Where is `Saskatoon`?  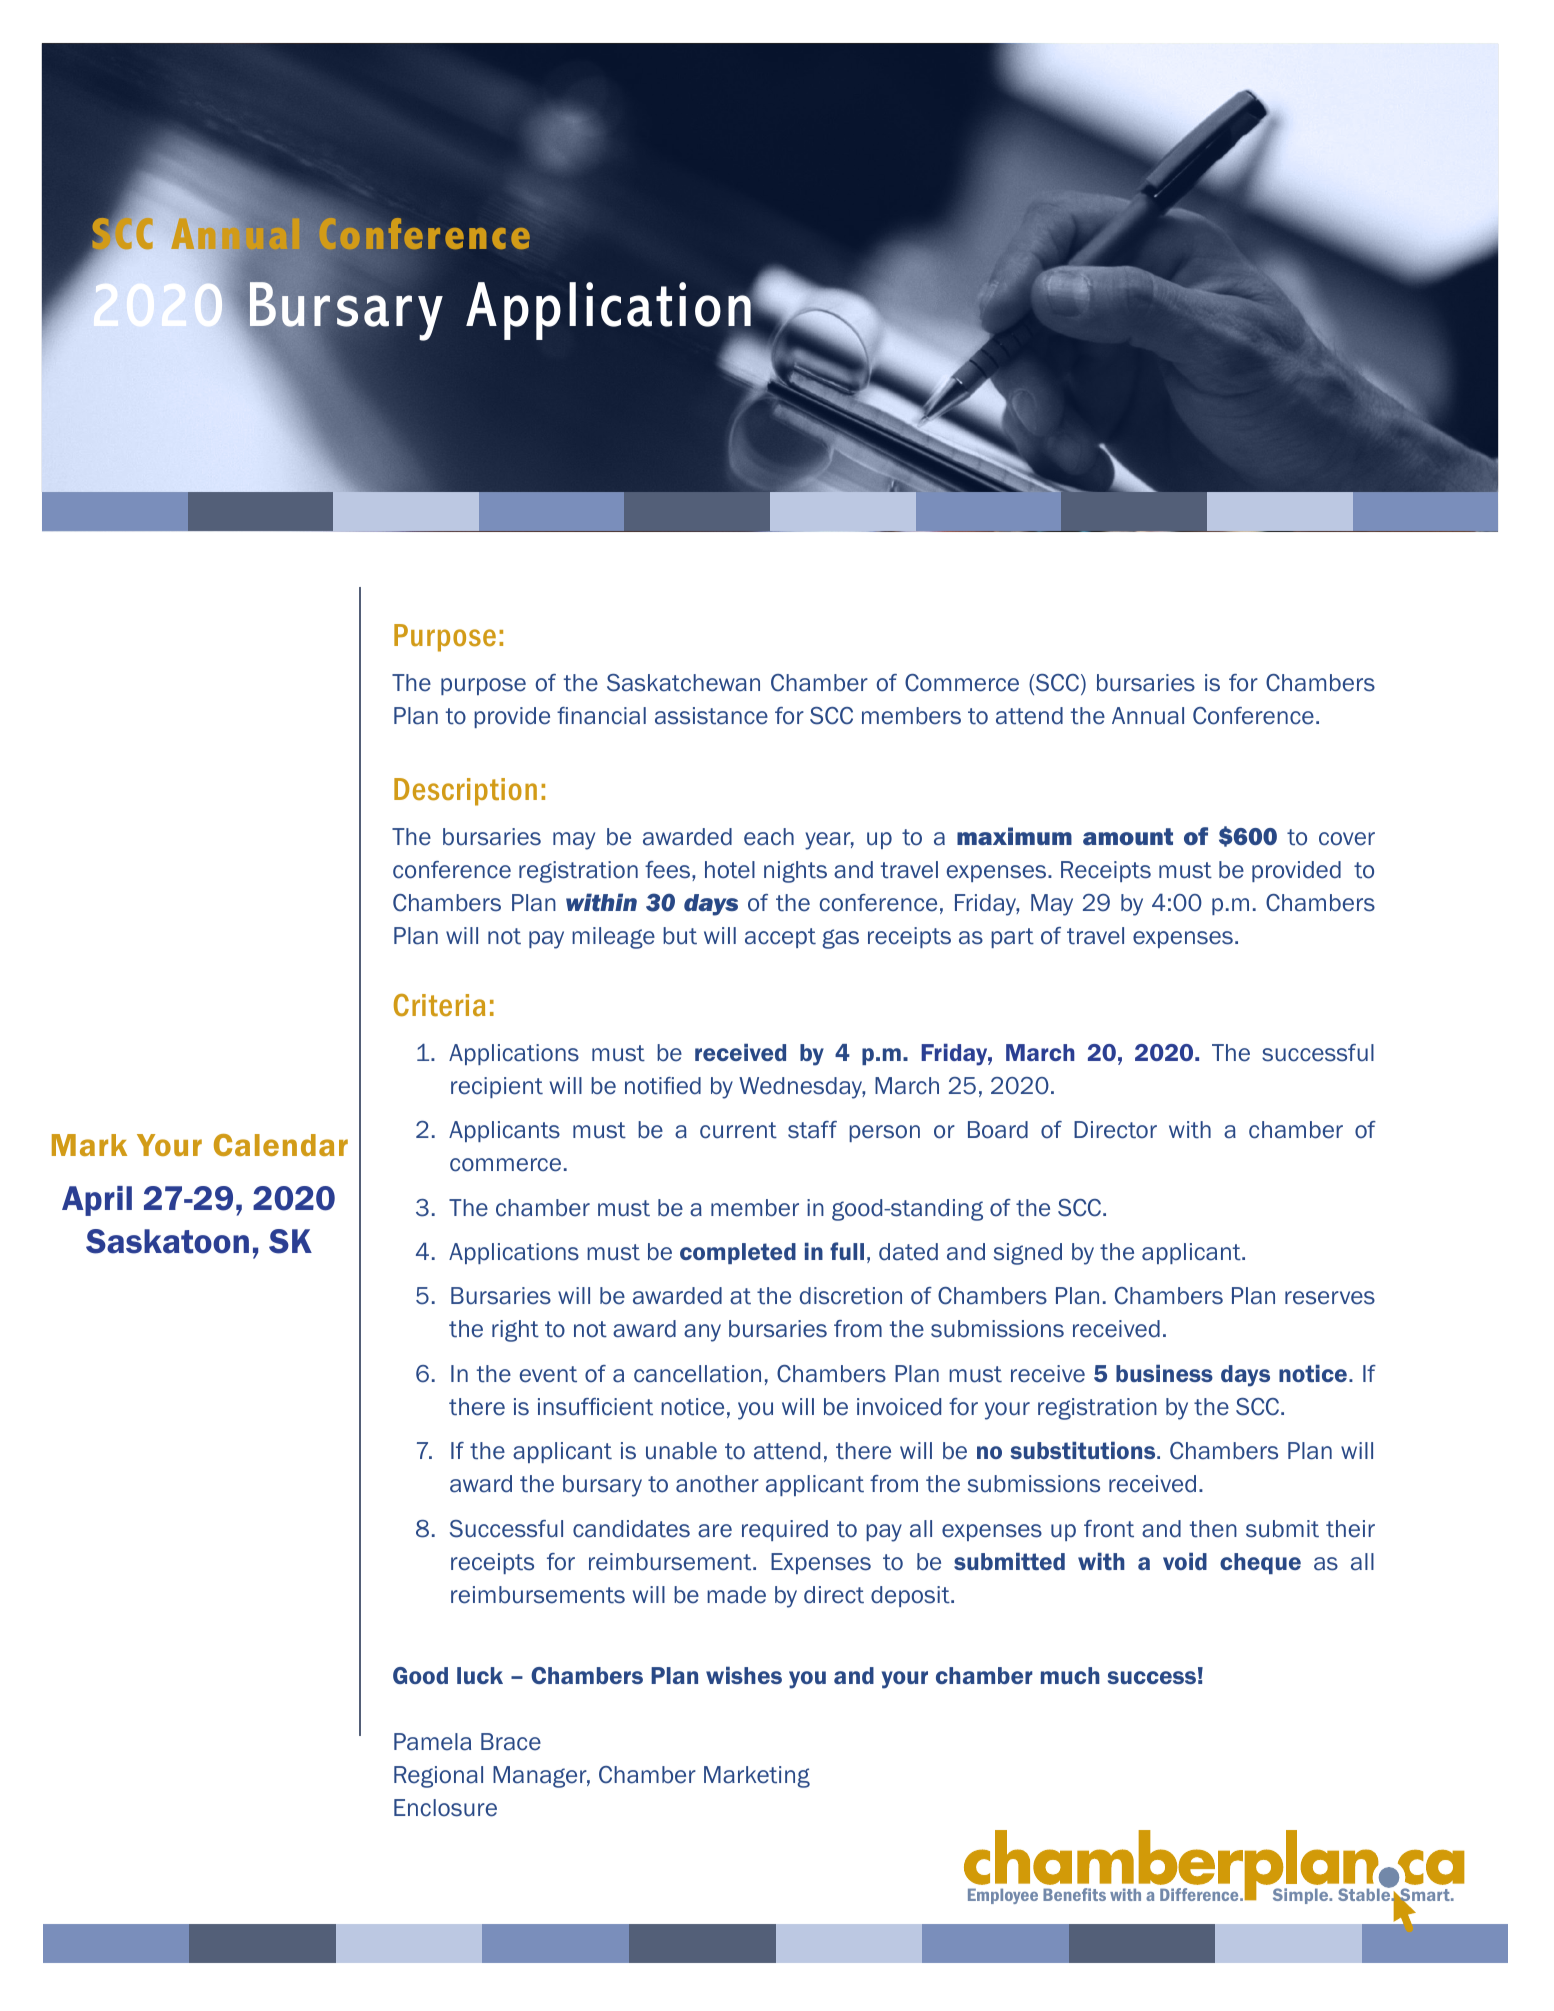 Saskatoon is located at coordinates (167, 1241).
